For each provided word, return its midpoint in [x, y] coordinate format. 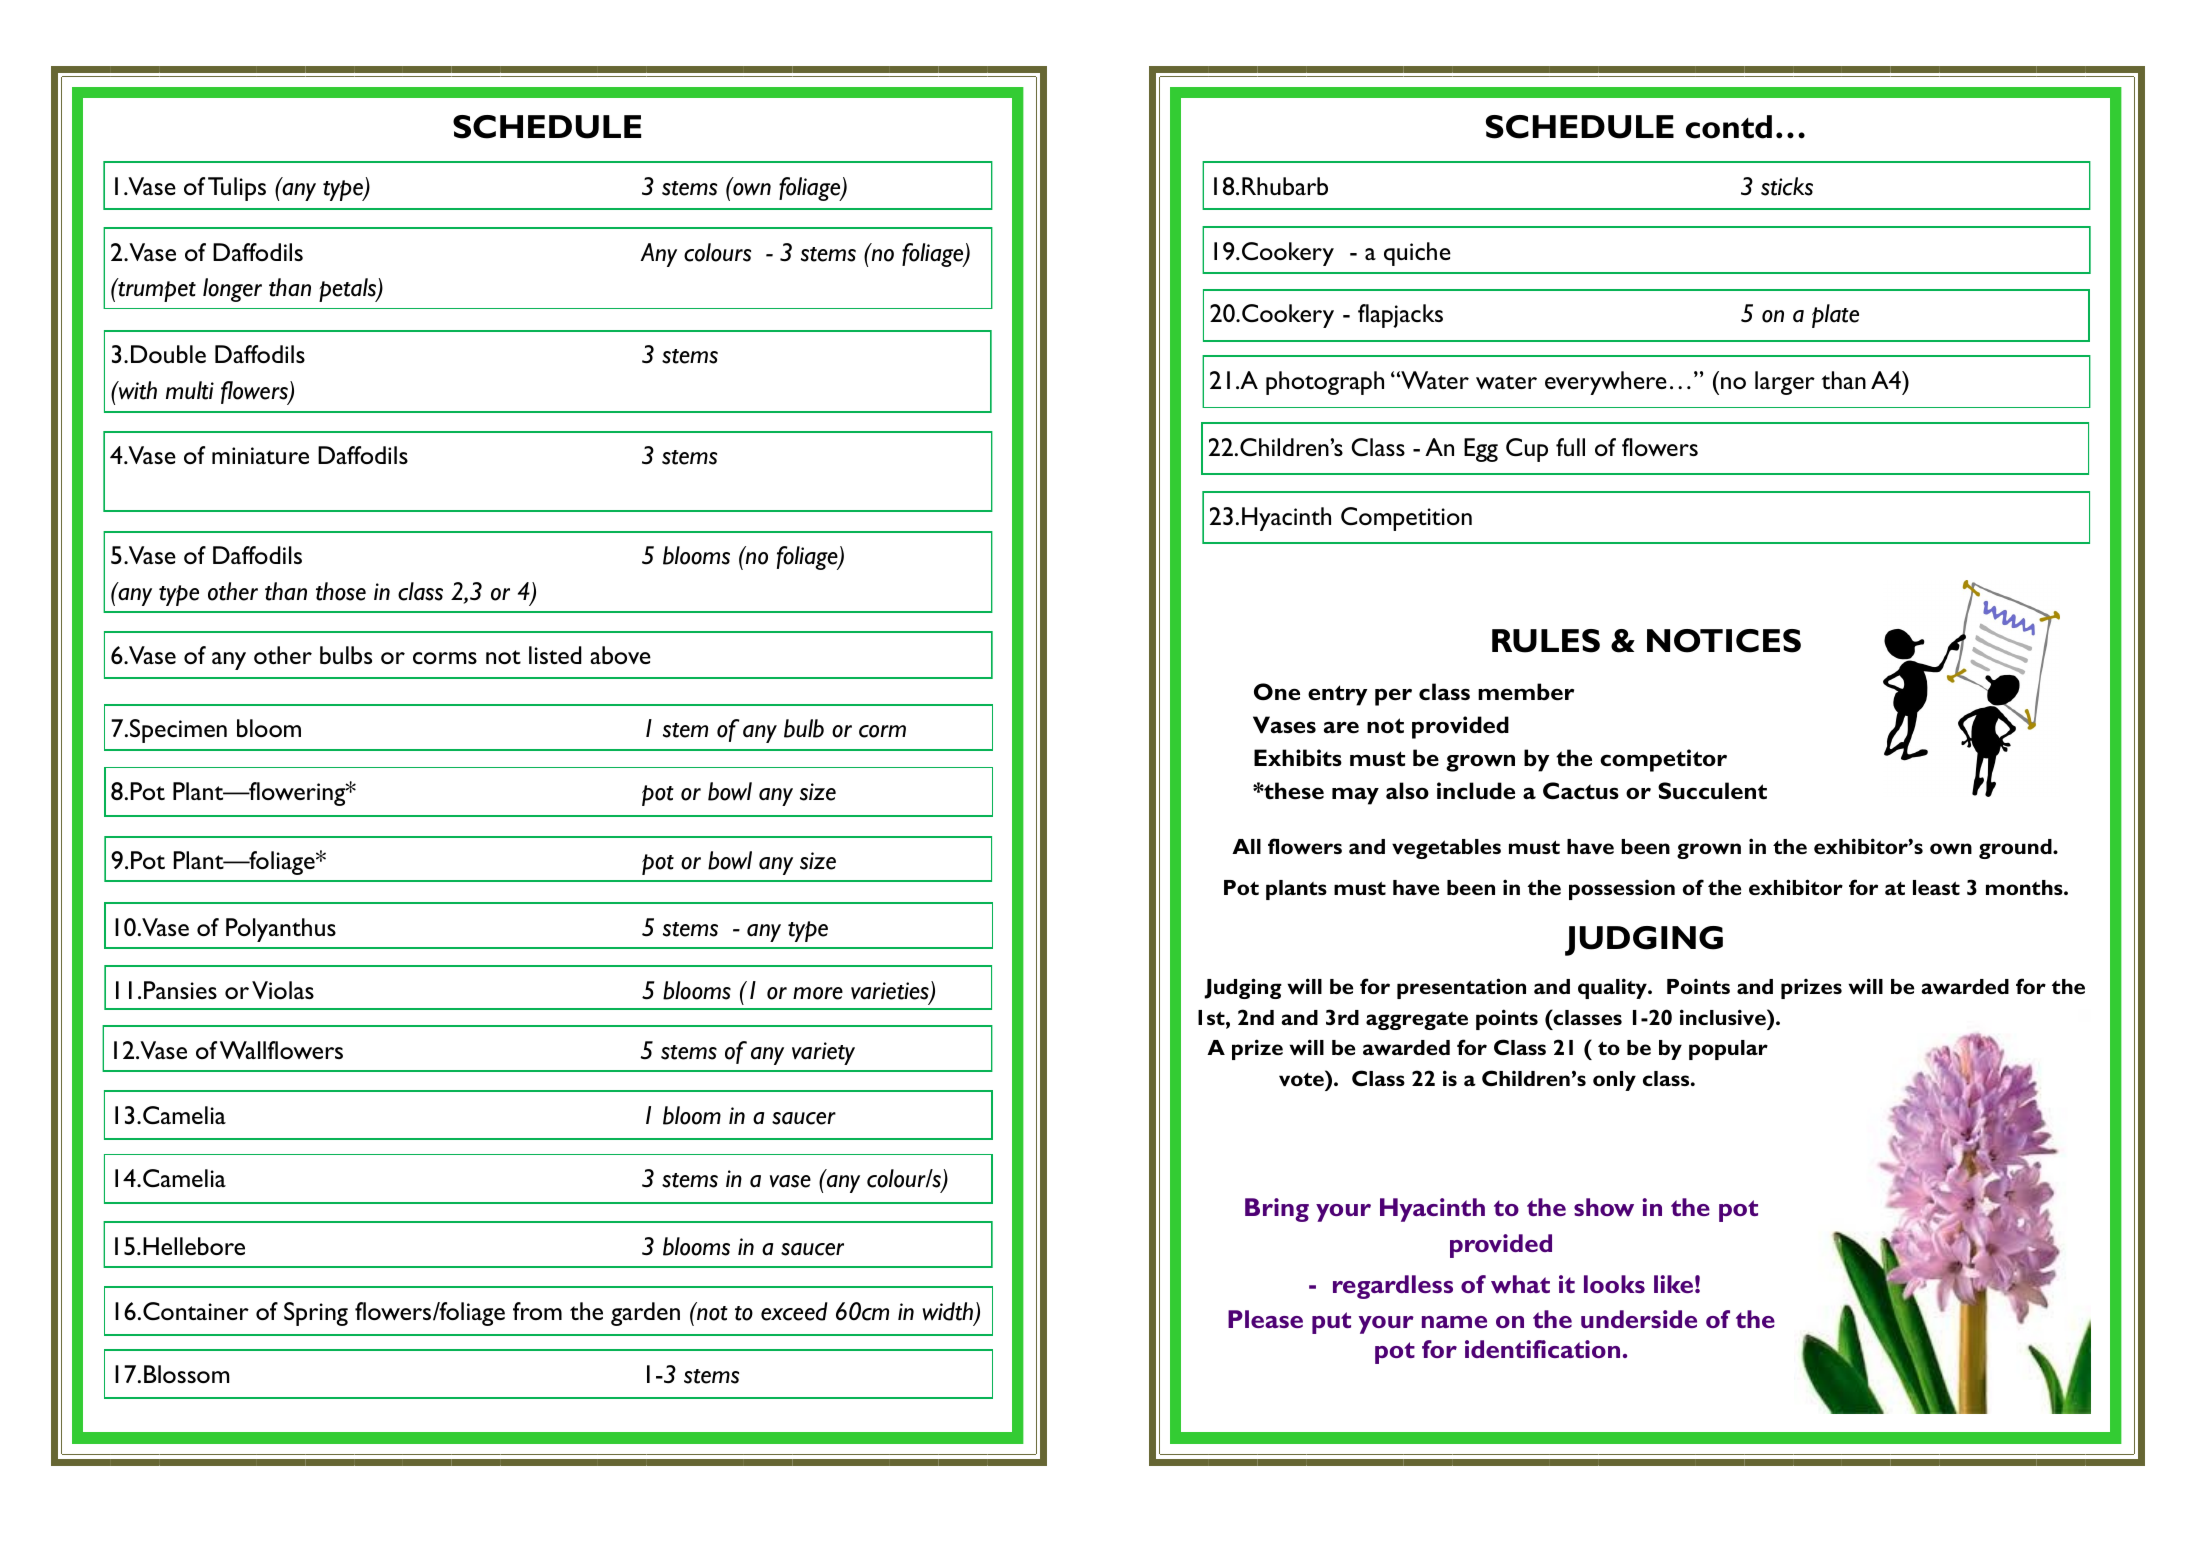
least [1936, 887]
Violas [283, 990]
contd [1729, 127]
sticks [1787, 186]
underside [1639, 1319]
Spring [316, 1314]
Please [1265, 1319]
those [341, 591]
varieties [891, 992]
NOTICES [1724, 641]
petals [348, 290]
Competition [1406, 519]
